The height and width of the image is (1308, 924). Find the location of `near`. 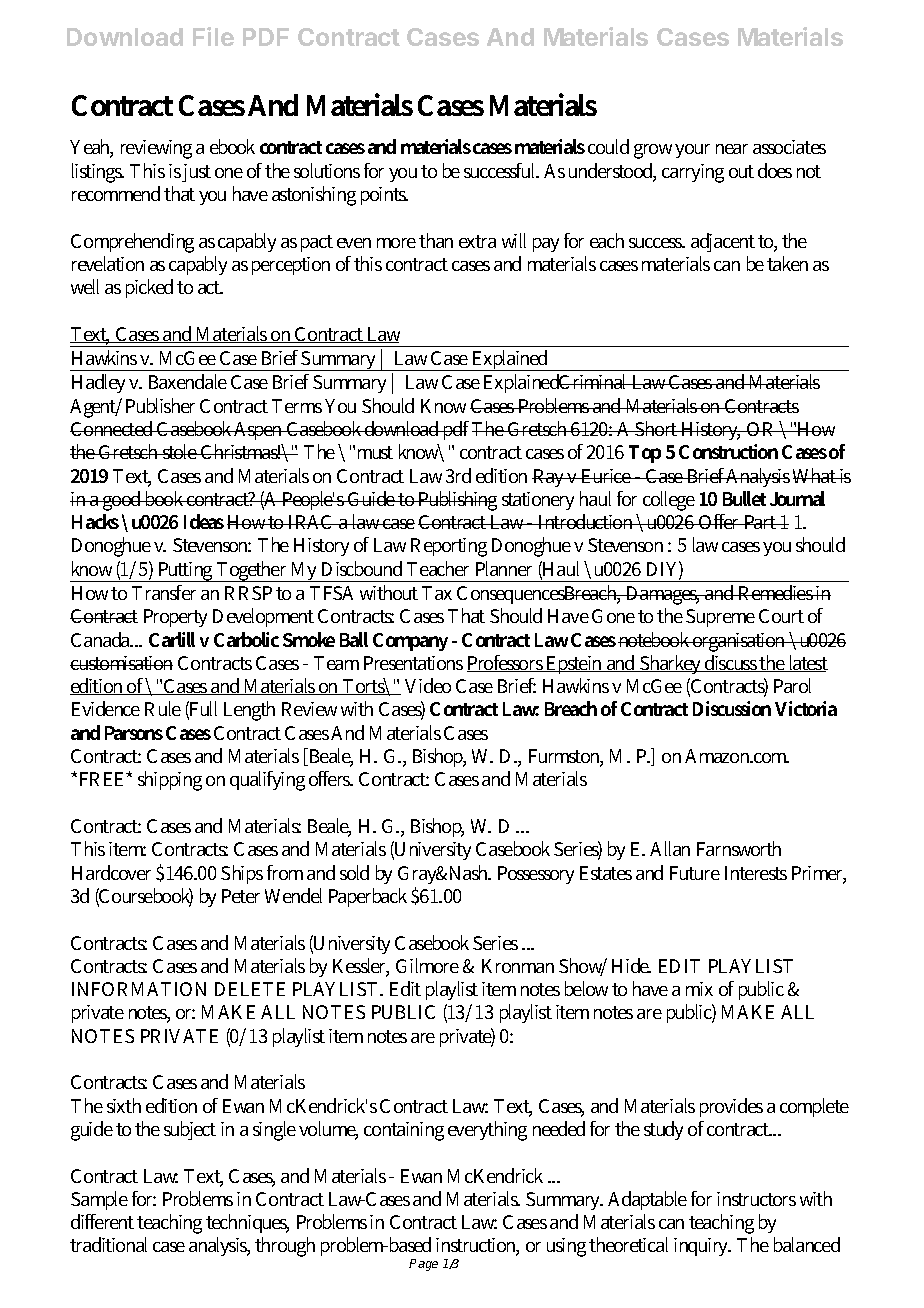

near is located at coordinates (732, 149).
